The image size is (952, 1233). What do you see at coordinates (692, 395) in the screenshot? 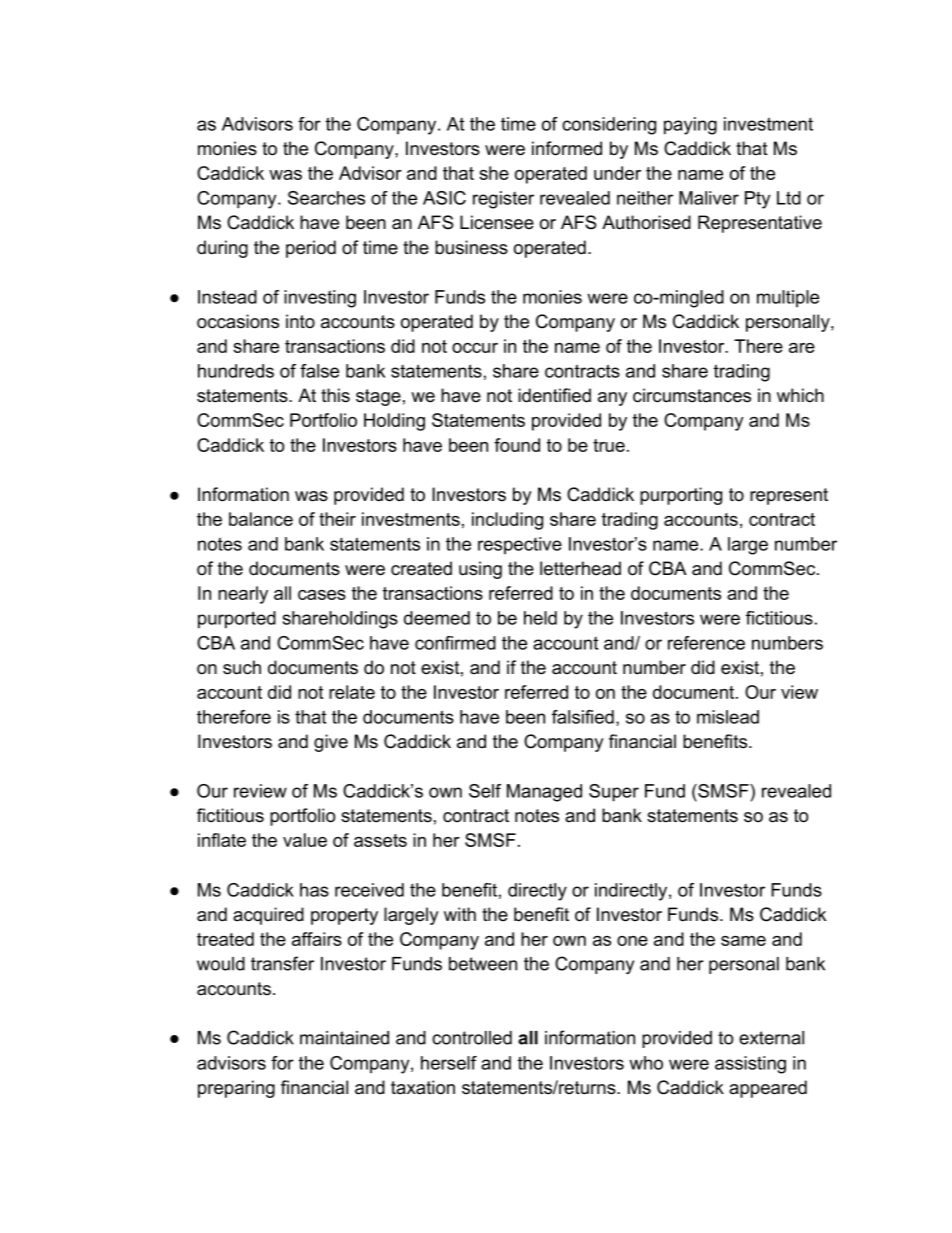
I see `circumstances` at bounding box center [692, 395].
